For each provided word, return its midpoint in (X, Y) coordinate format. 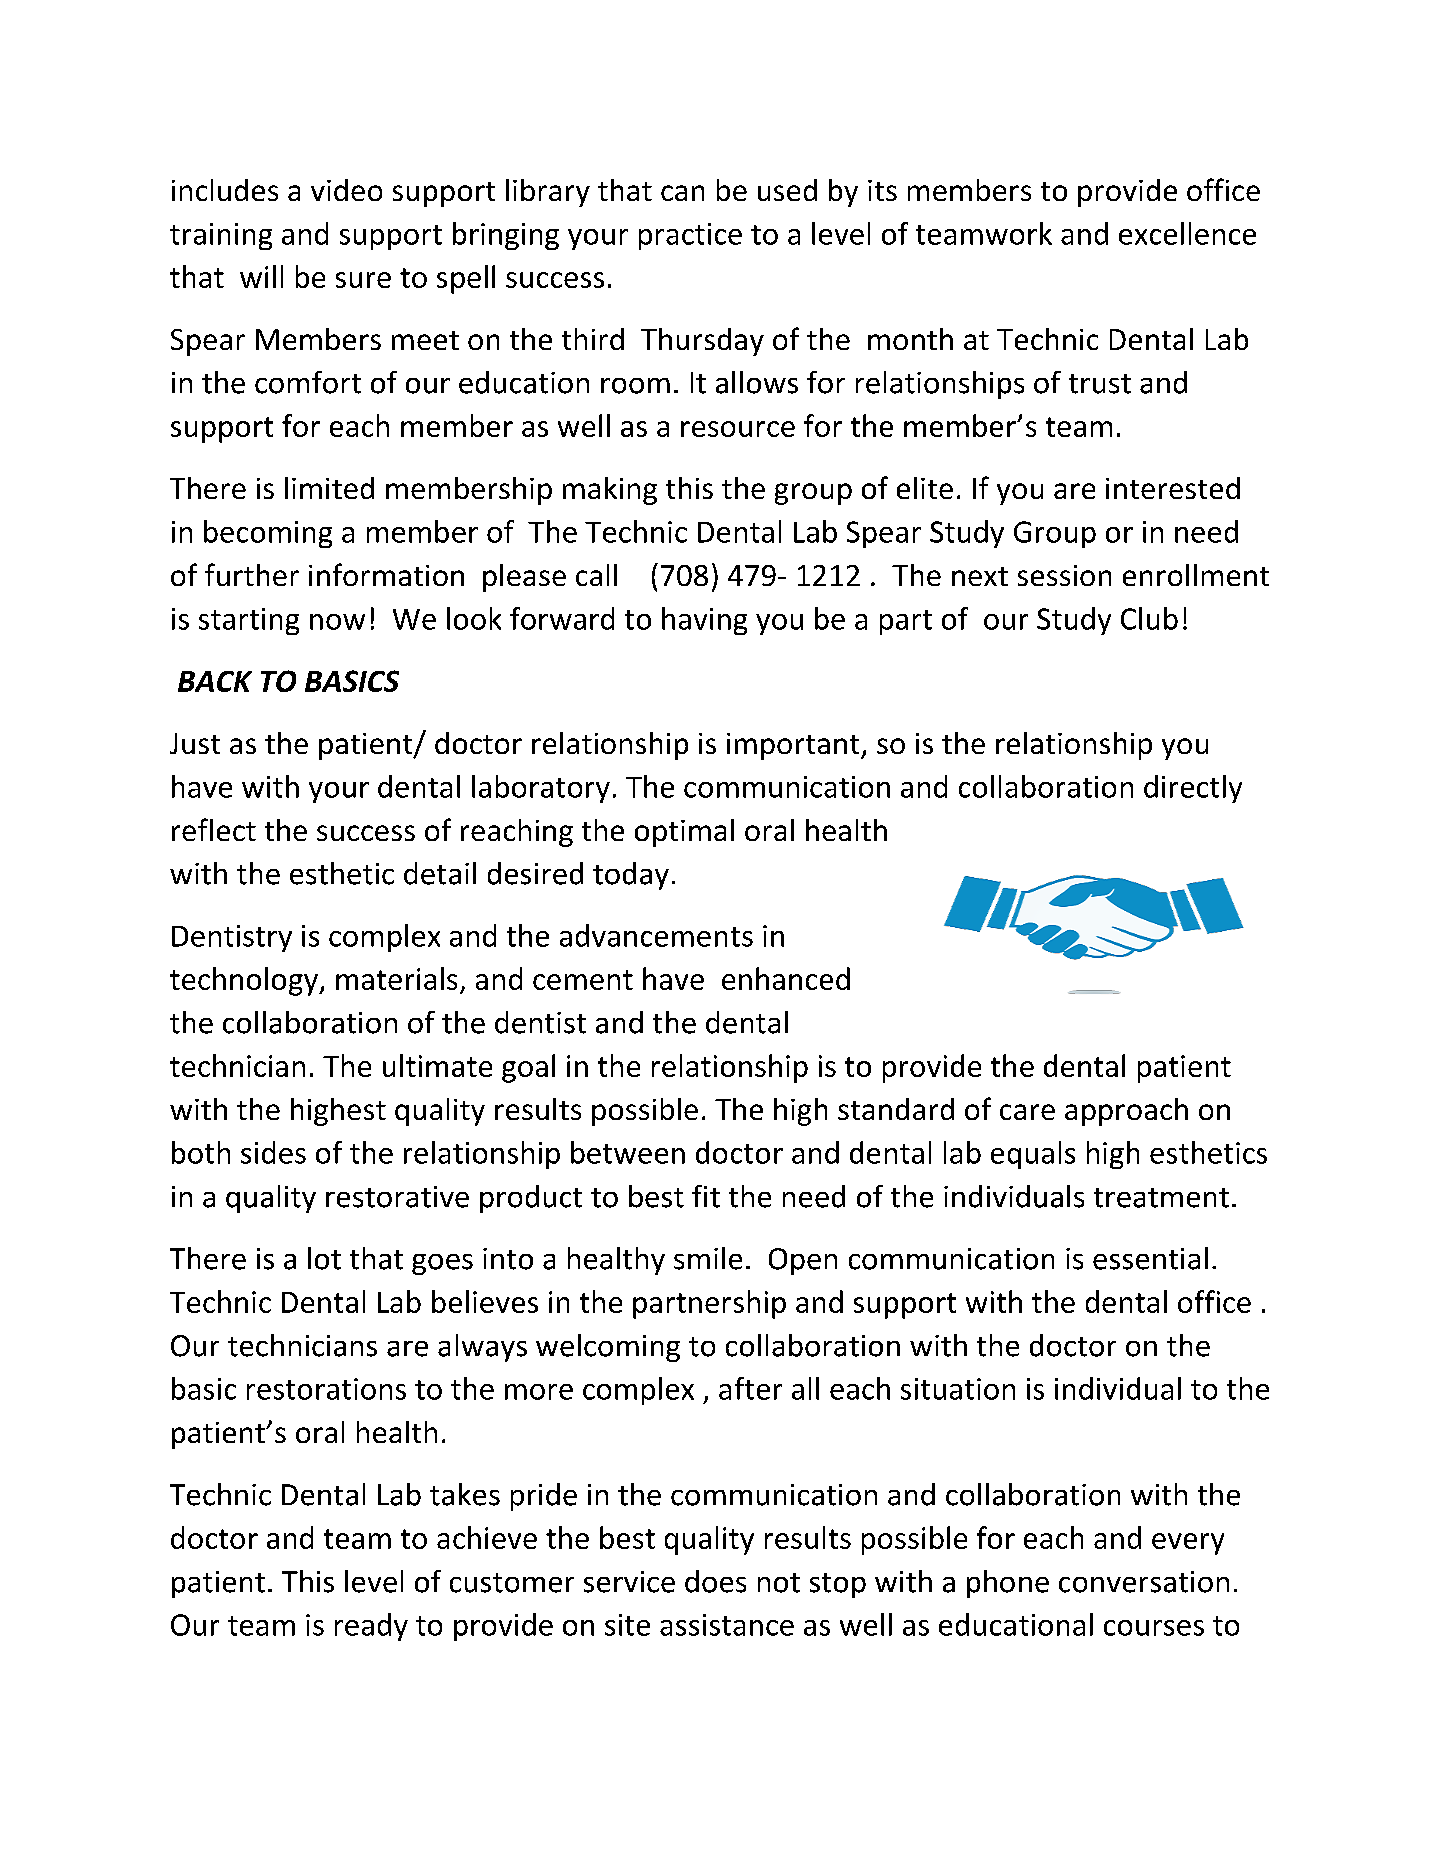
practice (690, 236)
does (715, 1581)
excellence (1187, 233)
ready (371, 1627)
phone (1008, 1584)
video (346, 190)
